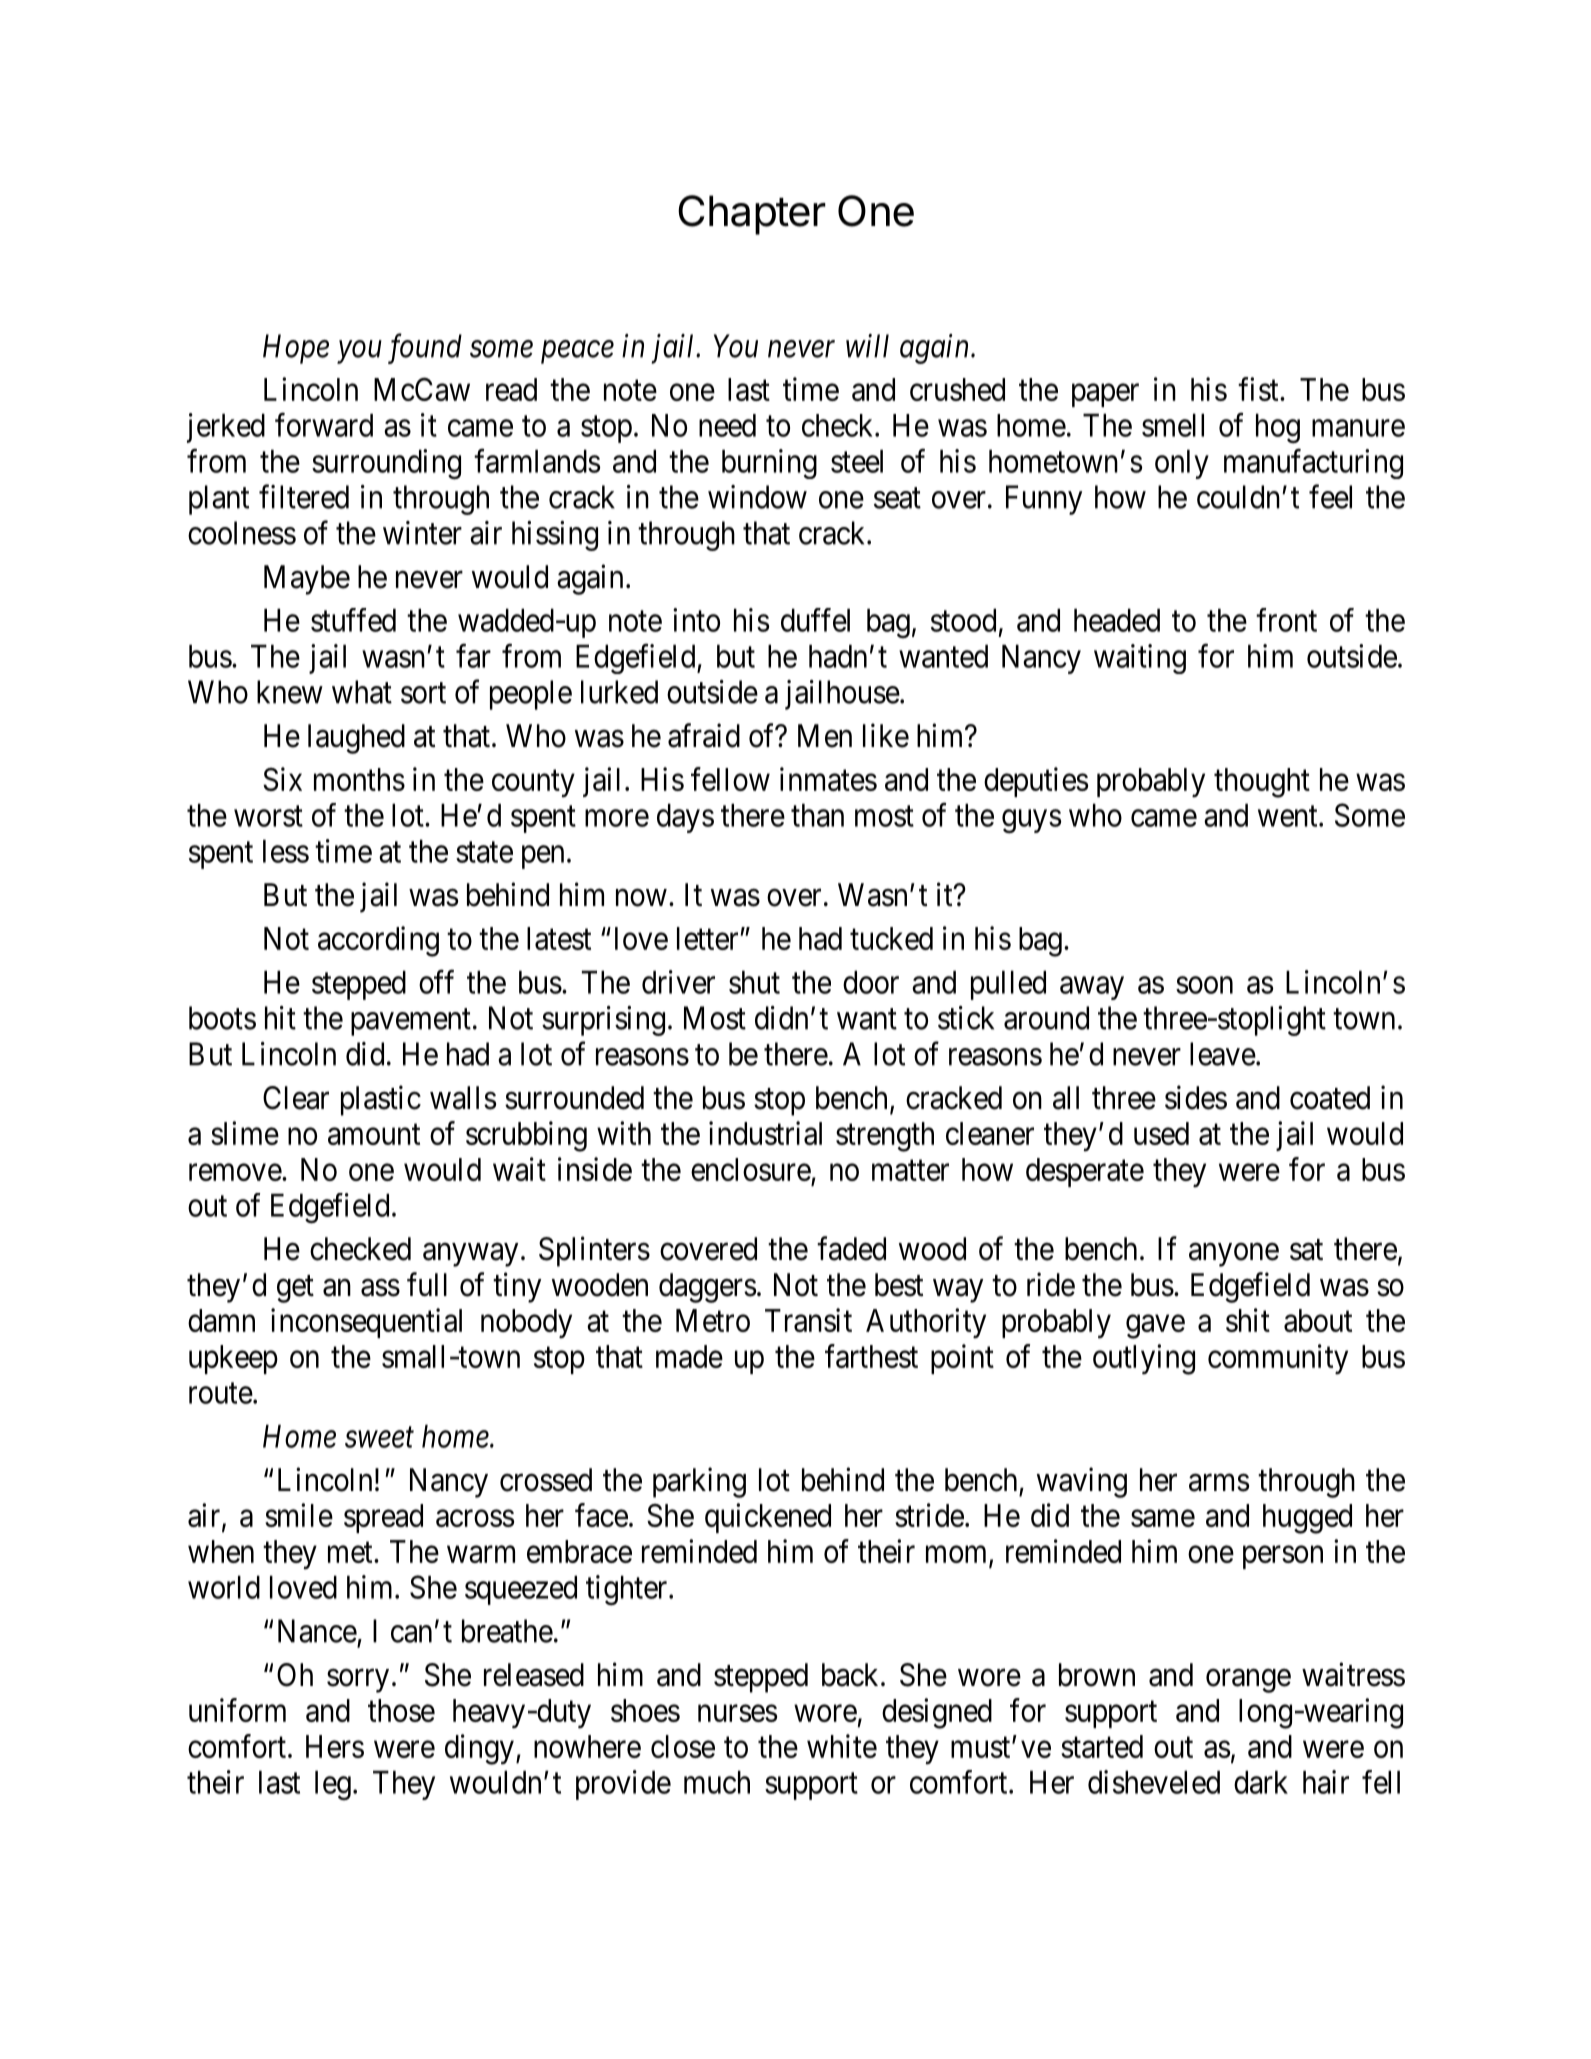  What do you see at coordinates (1259, 389) in the screenshot?
I see `fist` at bounding box center [1259, 389].
